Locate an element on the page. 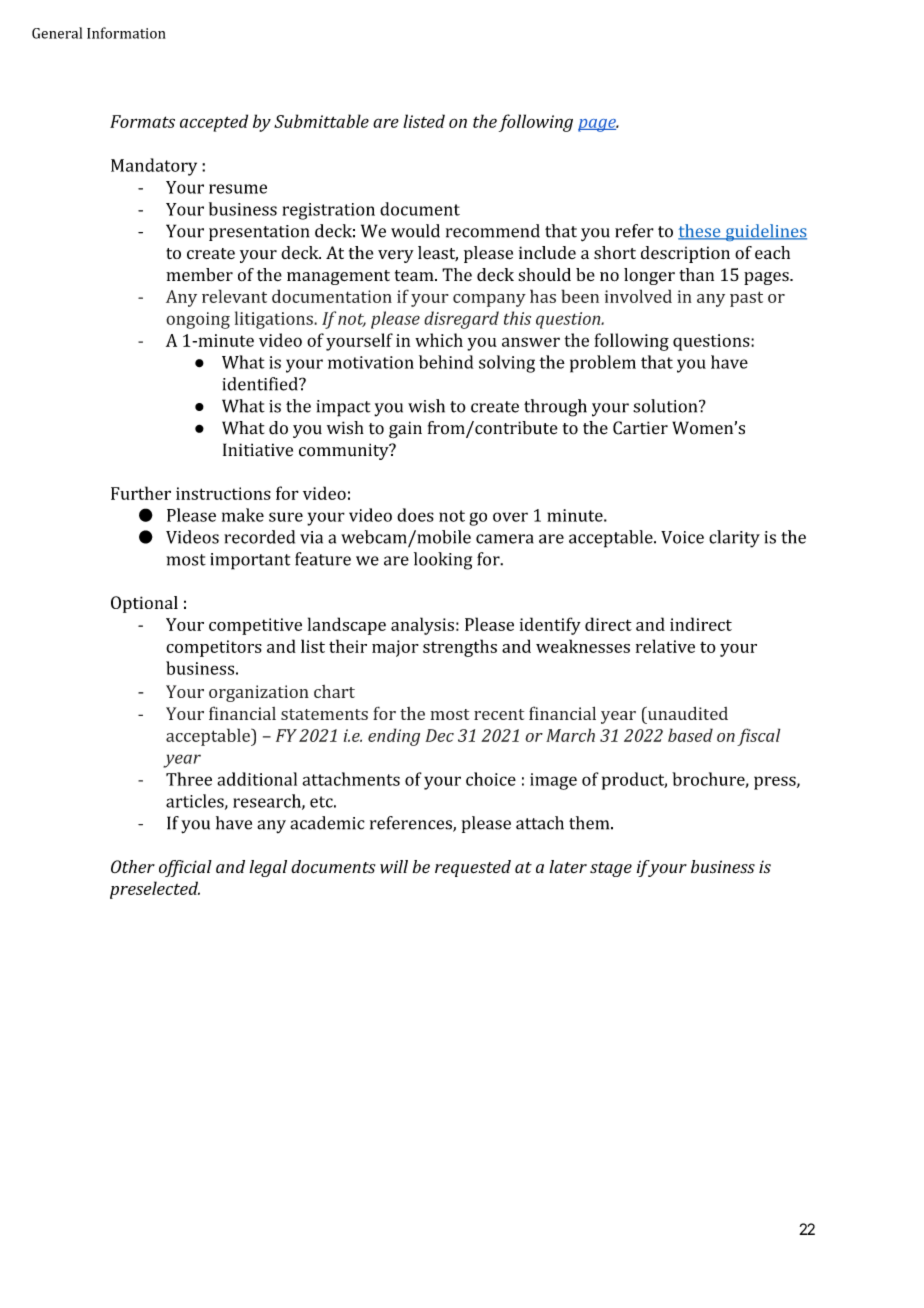  Other is located at coordinates (133, 866).
